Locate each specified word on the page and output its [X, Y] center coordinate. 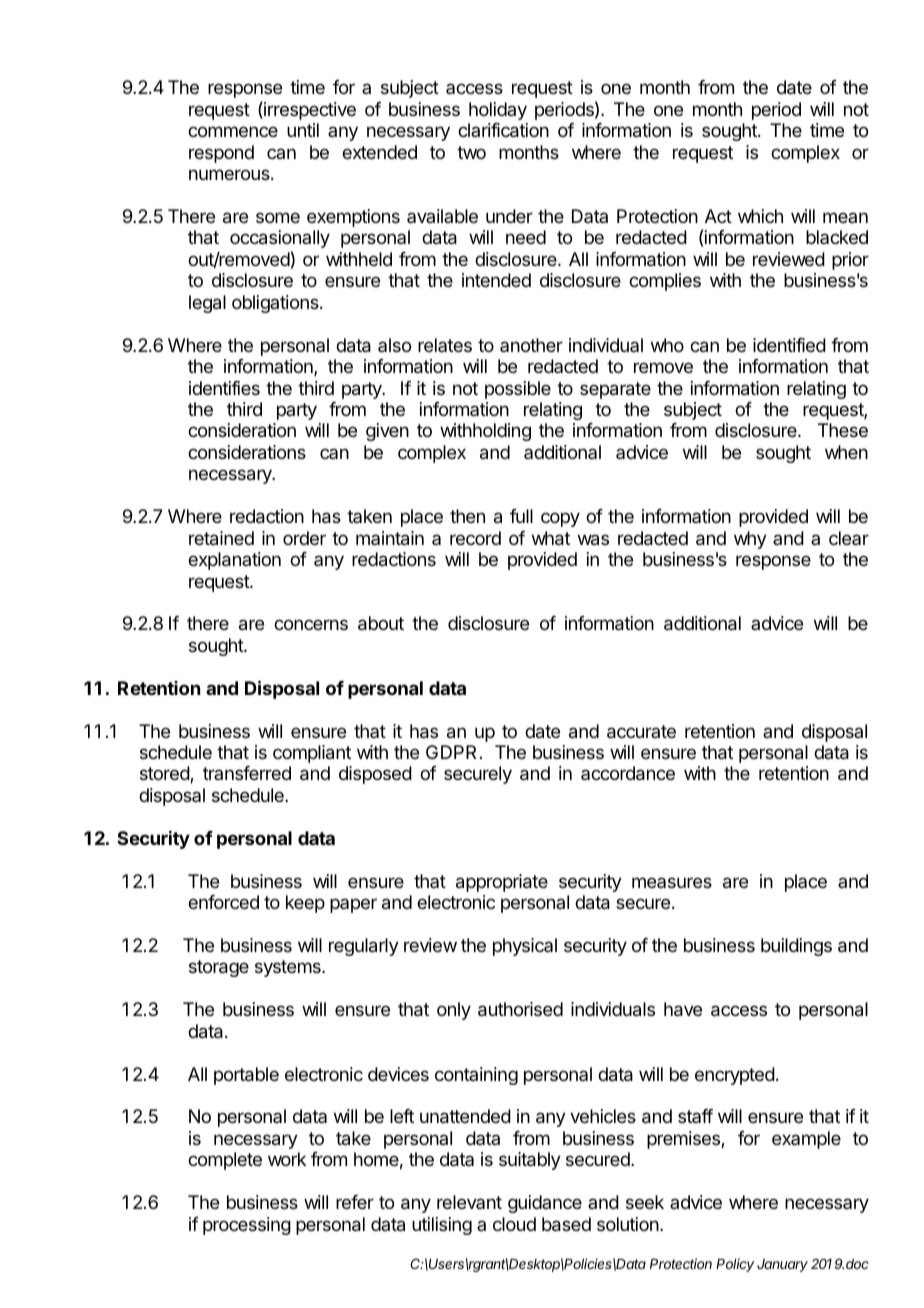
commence [233, 131]
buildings [796, 947]
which [760, 216]
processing [247, 1226]
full [521, 516]
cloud [514, 1224]
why [750, 540]
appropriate [502, 883]
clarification [503, 130]
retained [221, 538]
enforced [223, 902]
